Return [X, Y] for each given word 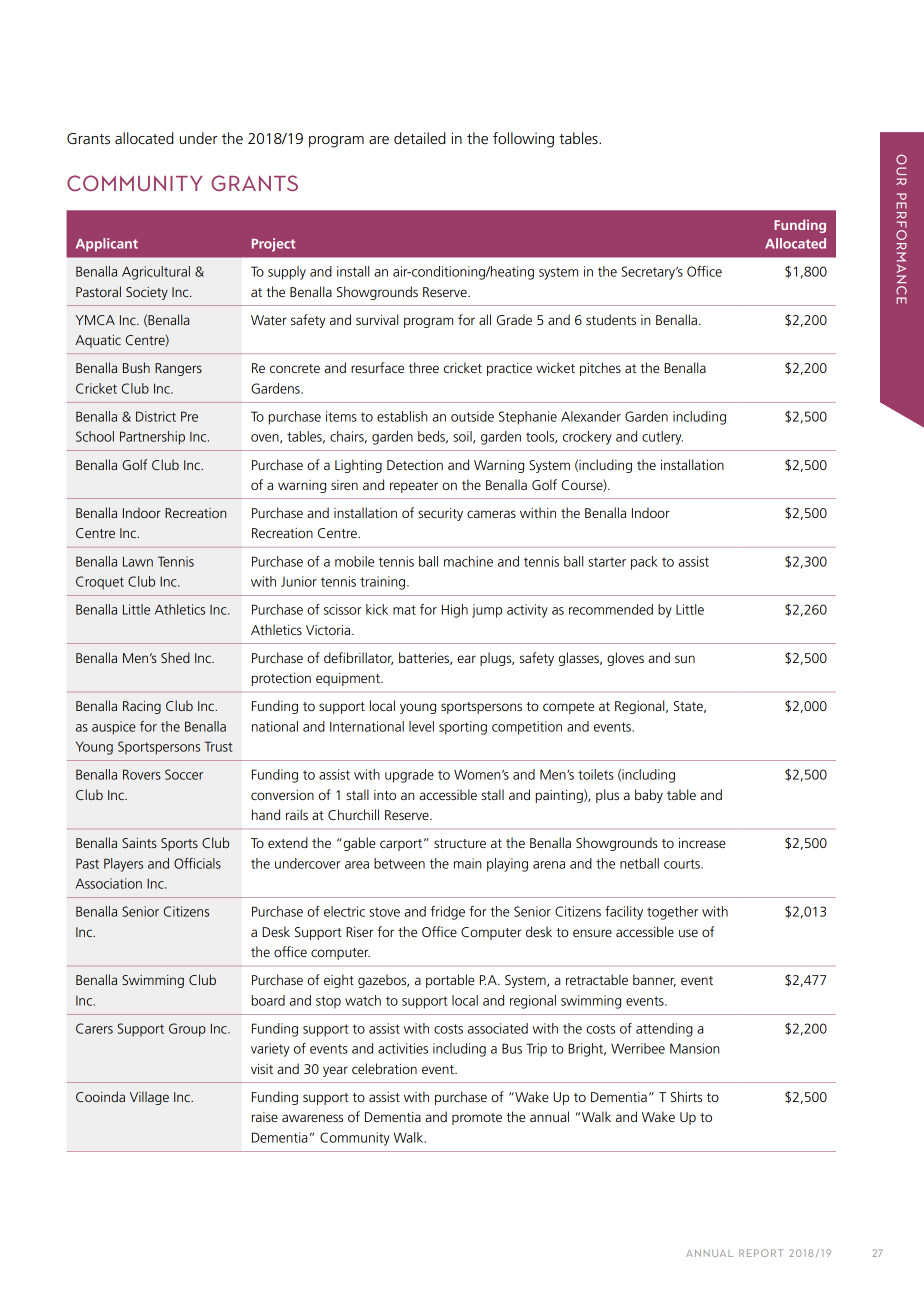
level [421, 726]
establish [402, 416]
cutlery [662, 438]
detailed [419, 138]
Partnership [152, 438]
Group [187, 1030]
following [523, 140]
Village [149, 1098]
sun [685, 659]
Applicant [107, 245]
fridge [448, 913]
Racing [142, 707]
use [688, 933]
